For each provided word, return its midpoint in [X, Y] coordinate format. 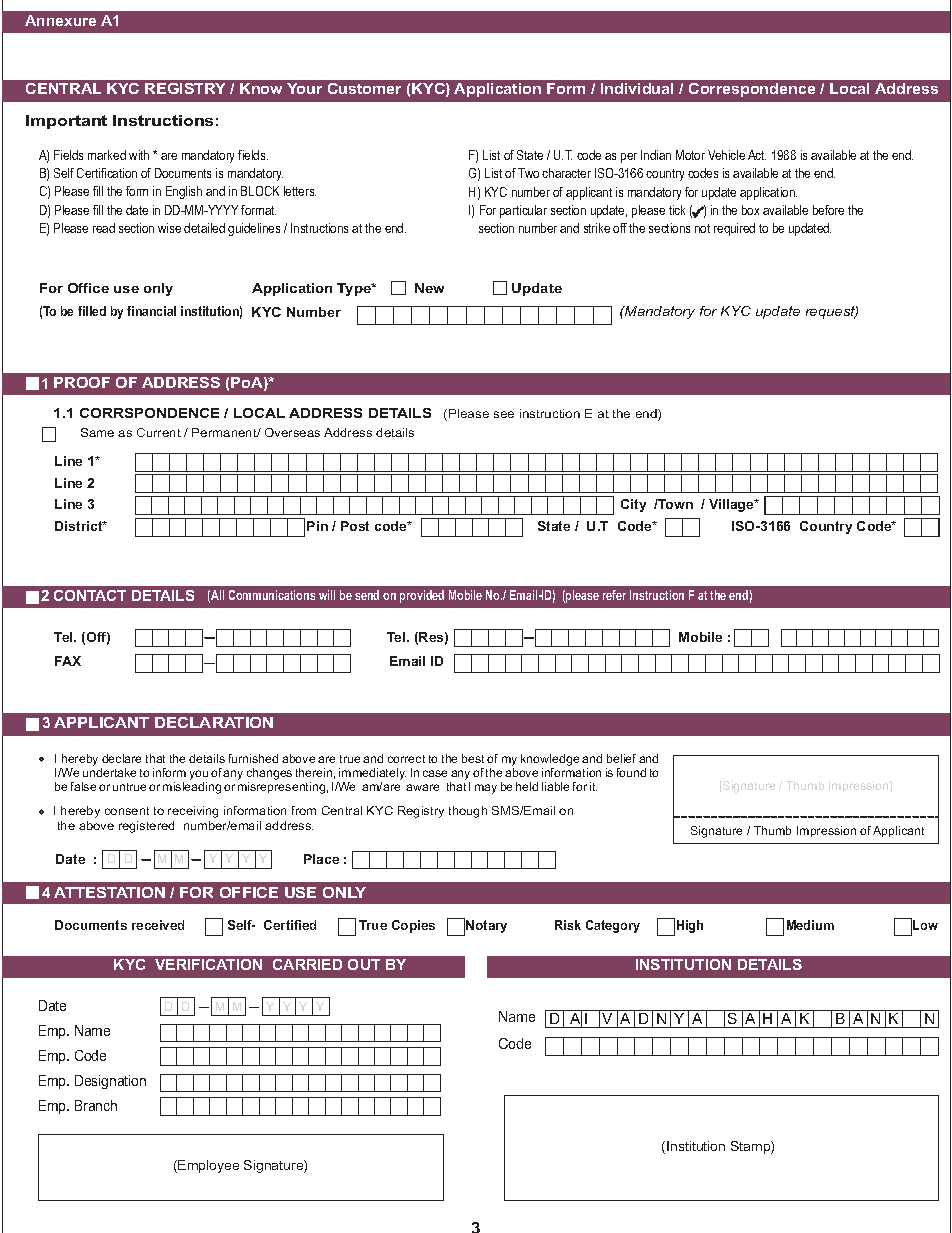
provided [422, 596]
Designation [110, 1082]
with [139, 155]
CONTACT [90, 595]
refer [614, 595]
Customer [364, 88]
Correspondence [752, 90]
